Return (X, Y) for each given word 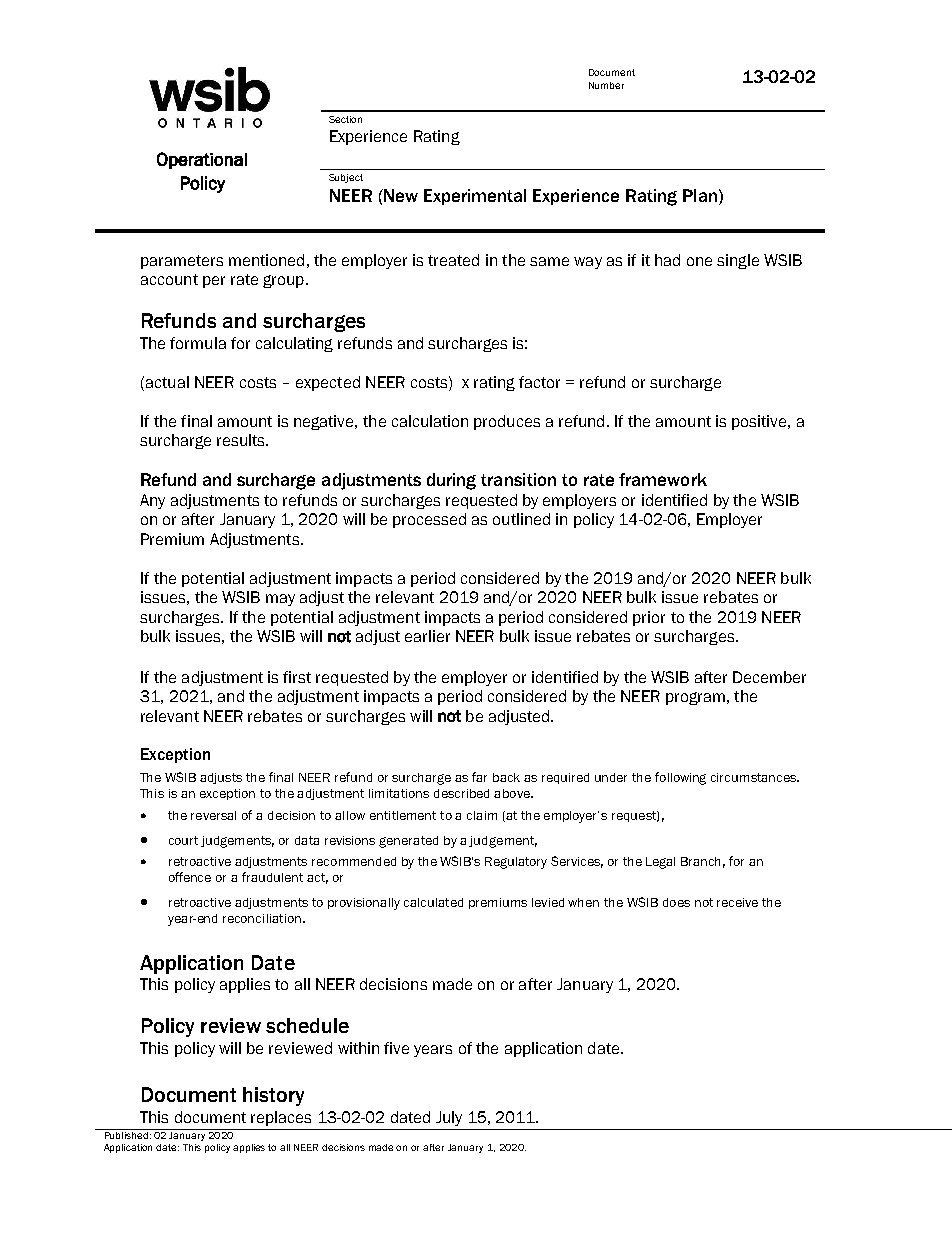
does (676, 902)
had (667, 260)
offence (190, 877)
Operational (202, 160)
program (695, 698)
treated (453, 260)
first (297, 677)
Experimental (475, 197)
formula (198, 343)
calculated (433, 902)
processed (429, 520)
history (273, 1096)
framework (663, 479)
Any (152, 501)
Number (606, 85)
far (479, 777)
